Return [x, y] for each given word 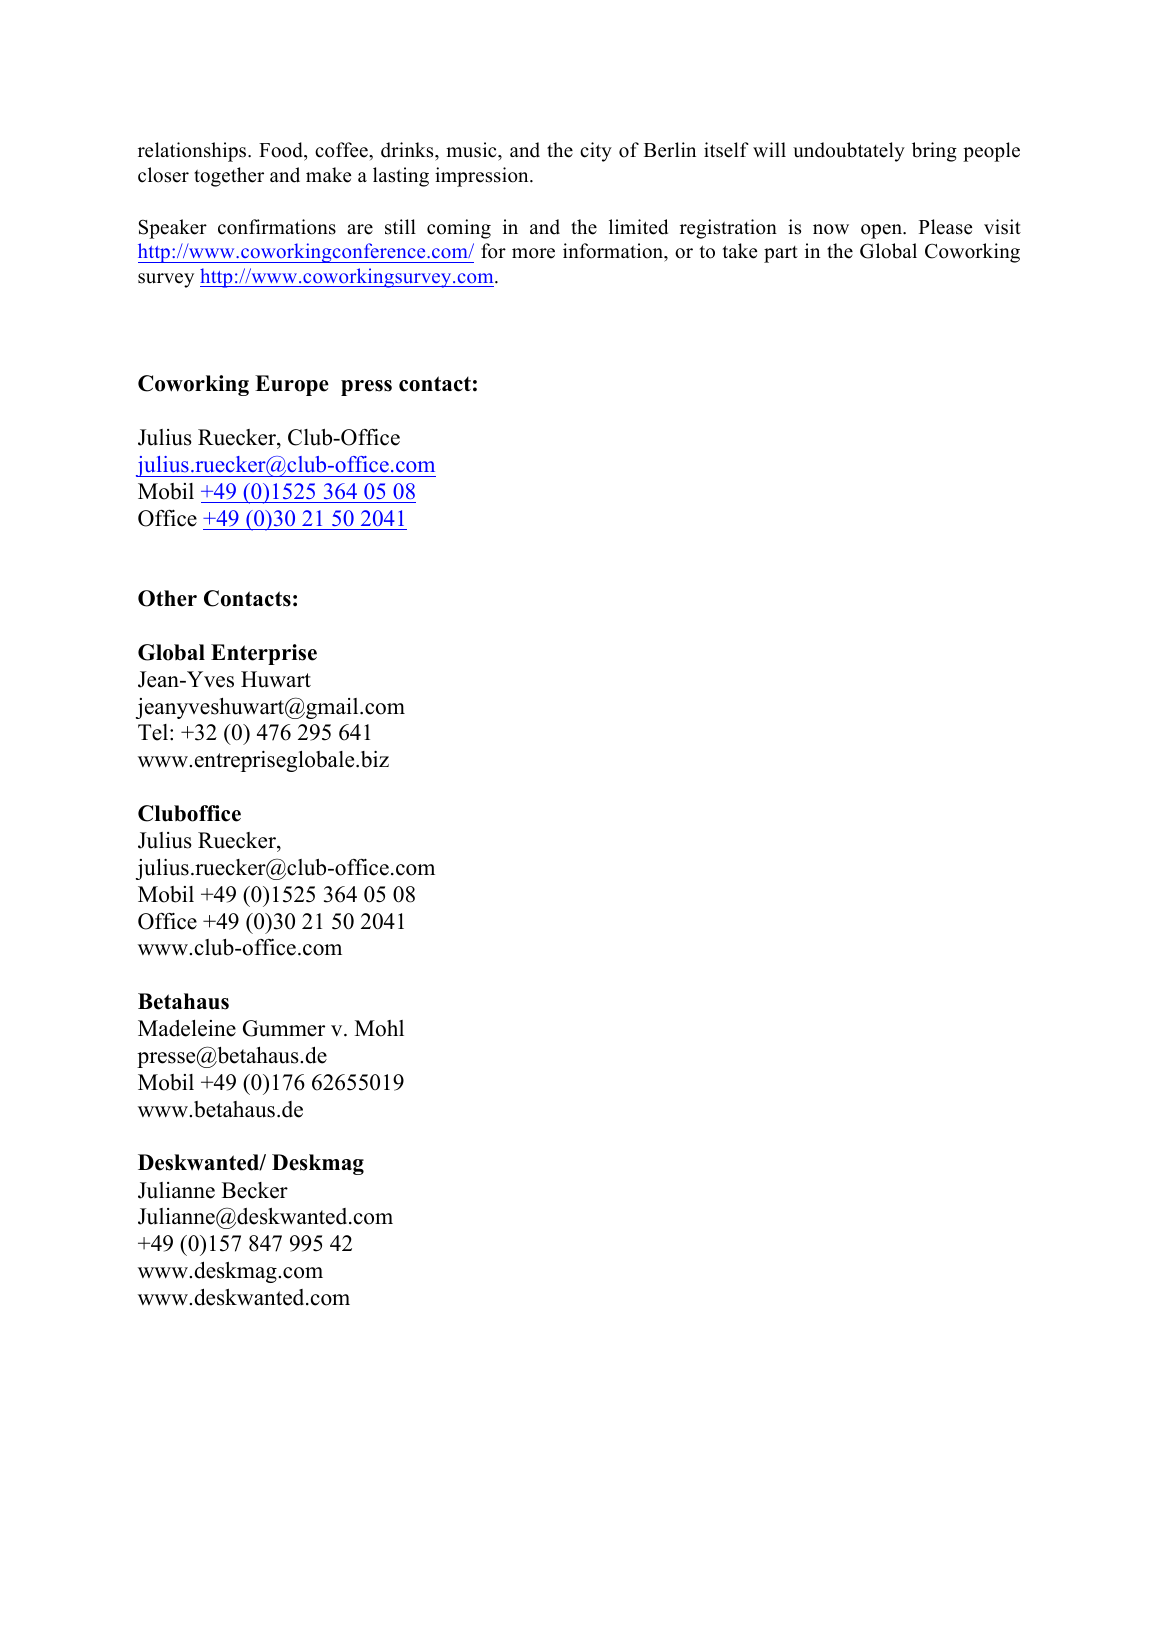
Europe [292, 385]
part [781, 254]
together [229, 177]
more [533, 253]
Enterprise [264, 654]
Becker [255, 1190]
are [360, 229]
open [882, 231]
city [596, 152]
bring [934, 152]
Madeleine [187, 1028]
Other [167, 598]
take [740, 251]
